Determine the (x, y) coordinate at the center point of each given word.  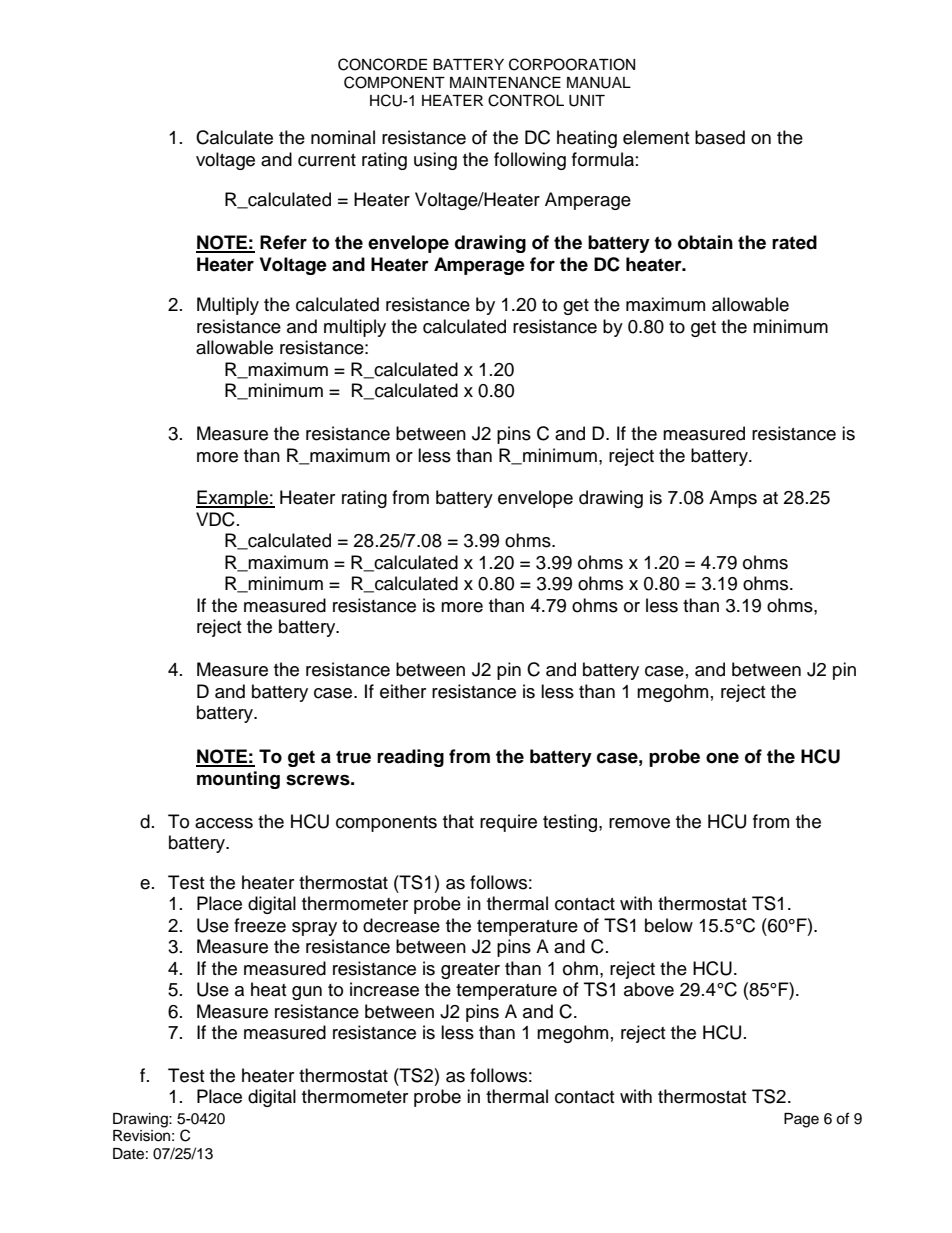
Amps (733, 499)
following (530, 161)
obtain (705, 242)
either (403, 691)
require (508, 823)
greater (470, 971)
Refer (283, 242)
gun (307, 993)
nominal (343, 137)
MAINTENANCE (505, 82)
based (720, 137)
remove (639, 823)
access (224, 823)
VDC (215, 519)
